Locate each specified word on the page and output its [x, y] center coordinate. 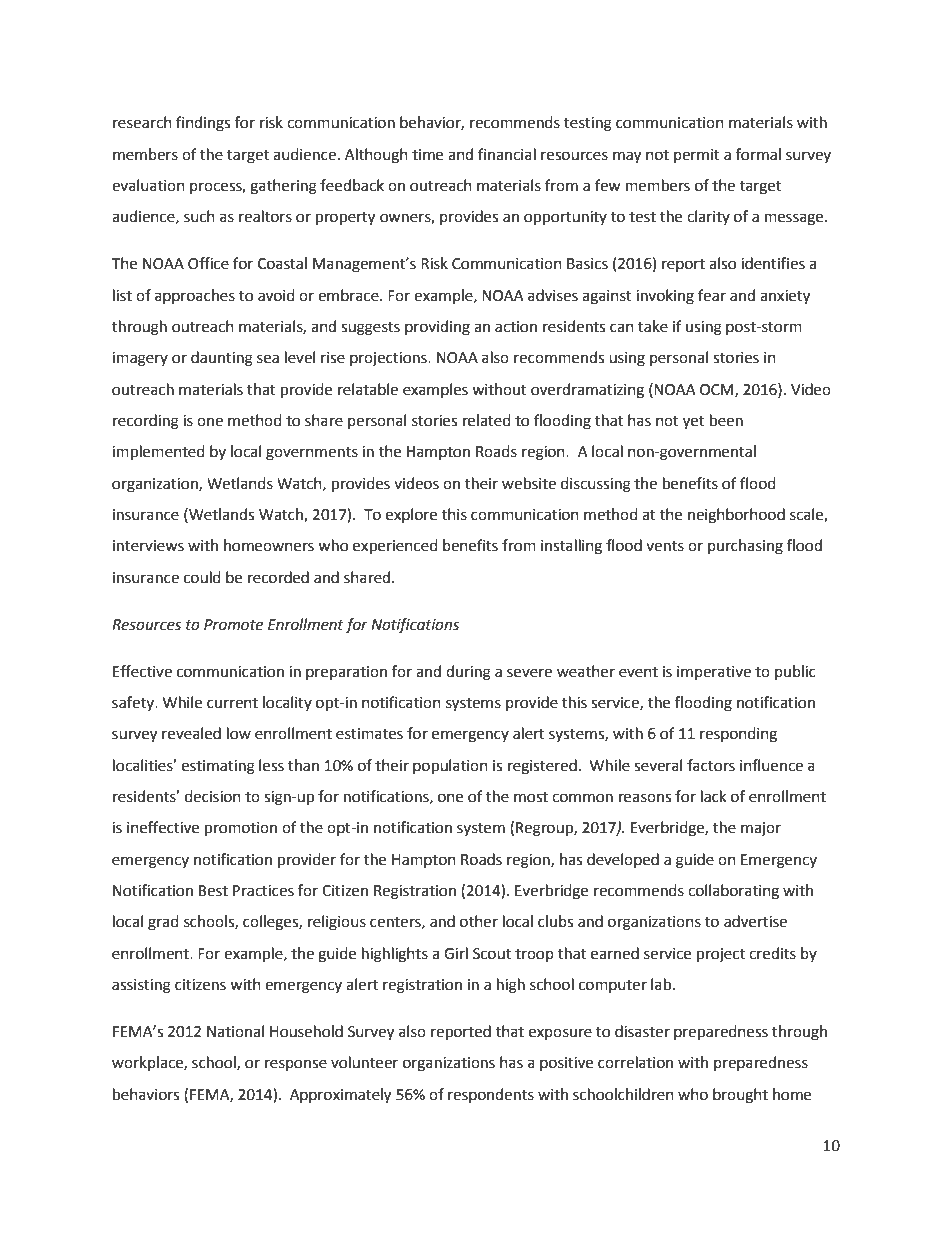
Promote [233, 625]
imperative [714, 673]
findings [203, 124]
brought [740, 1096]
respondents [491, 1095]
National [235, 1031]
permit [697, 156]
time [427, 155]
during [468, 673]
